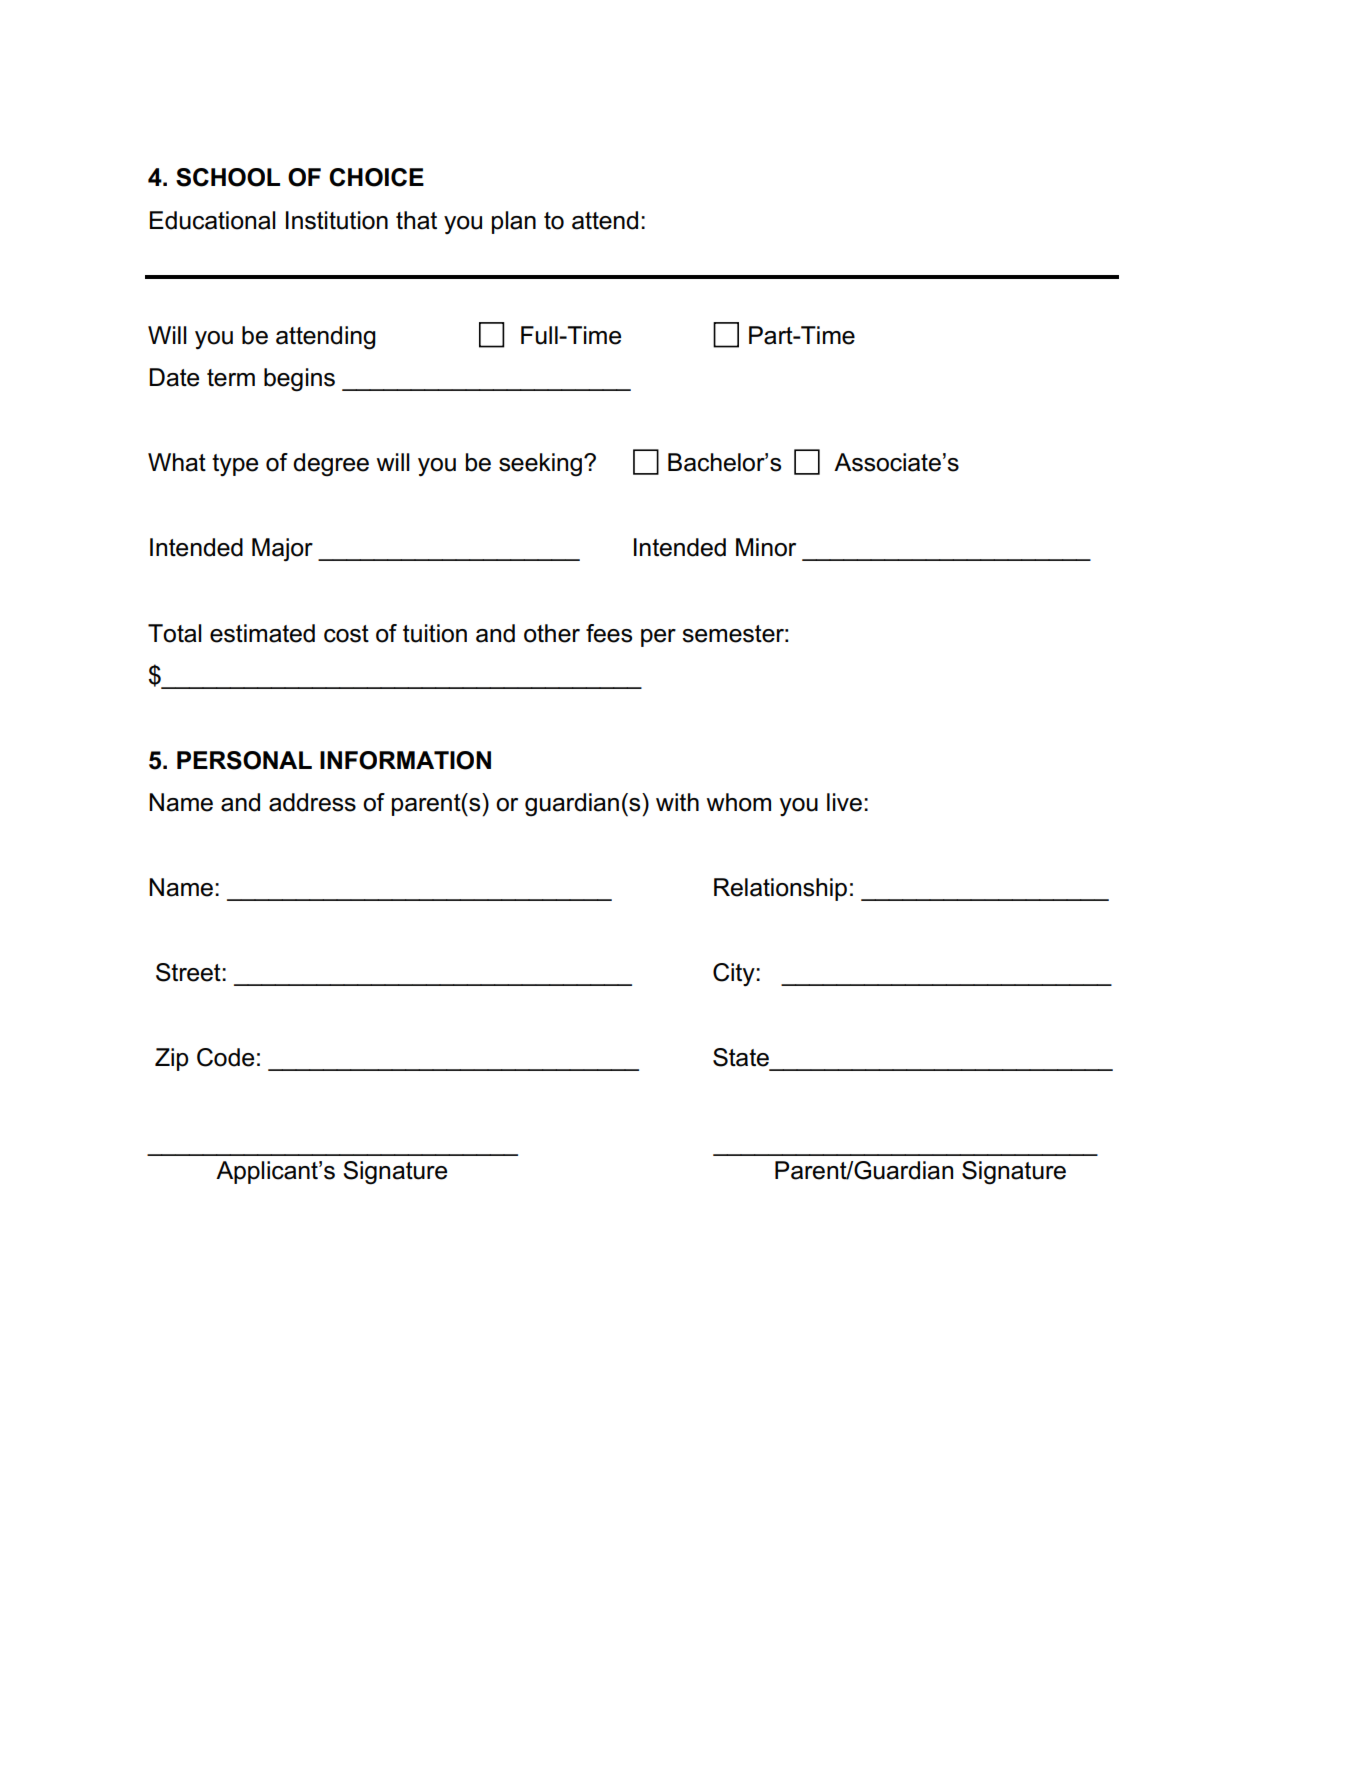 This screenshot has height=1773, width=1370. Describe the element at coordinates (609, 633) in the screenshot. I see `fees` at that location.
